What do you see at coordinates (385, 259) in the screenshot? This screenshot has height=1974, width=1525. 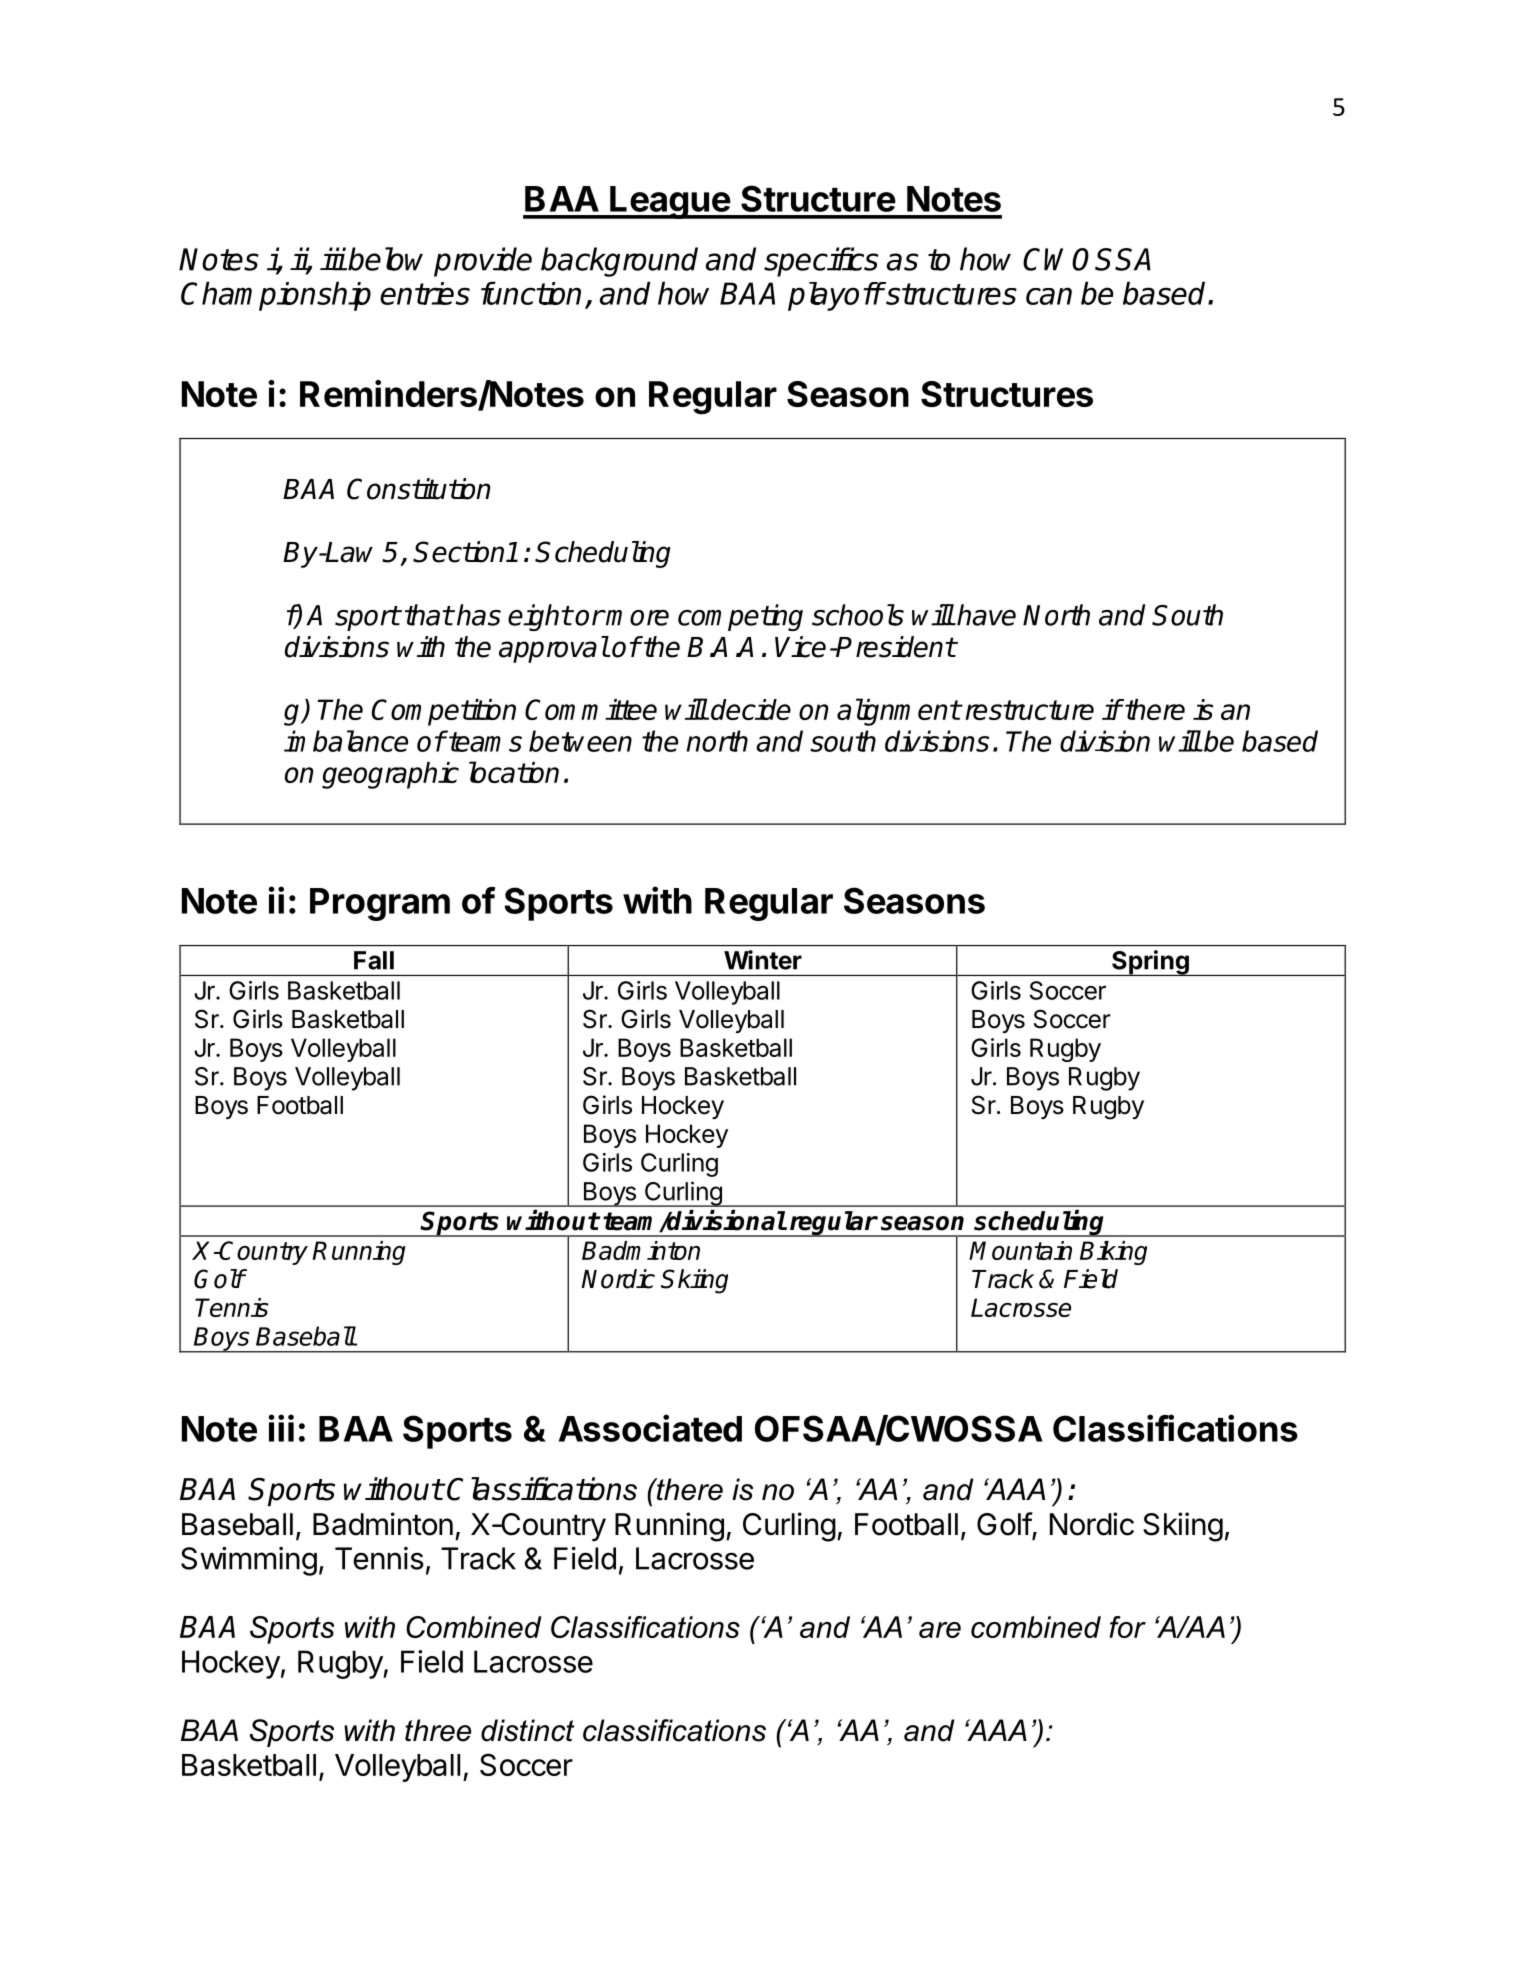 I see `below` at bounding box center [385, 259].
